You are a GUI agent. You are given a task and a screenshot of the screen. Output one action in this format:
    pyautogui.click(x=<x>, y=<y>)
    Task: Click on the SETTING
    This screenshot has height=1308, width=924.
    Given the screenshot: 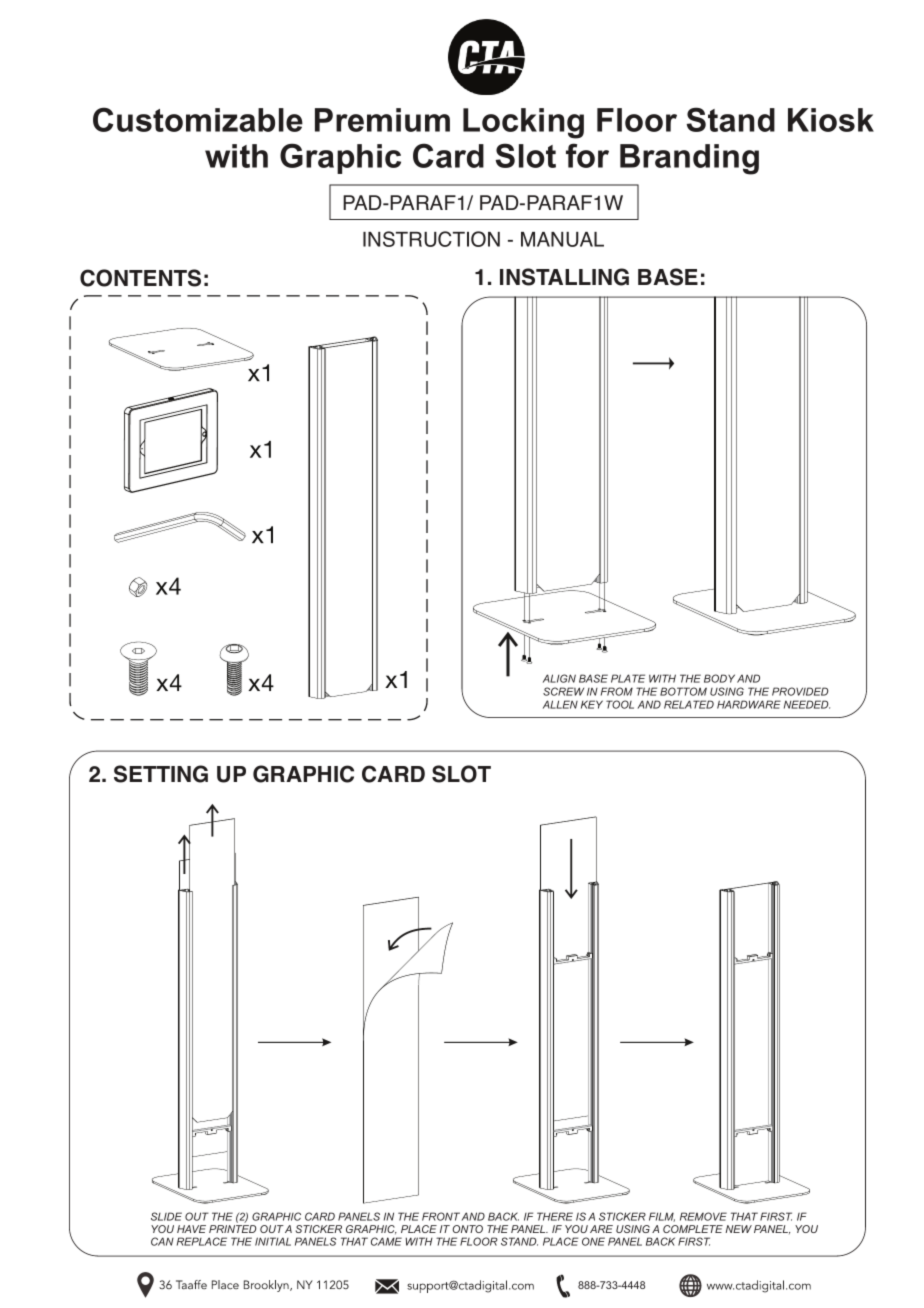 What is the action you would take?
    pyautogui.click(x=161, y=774)
